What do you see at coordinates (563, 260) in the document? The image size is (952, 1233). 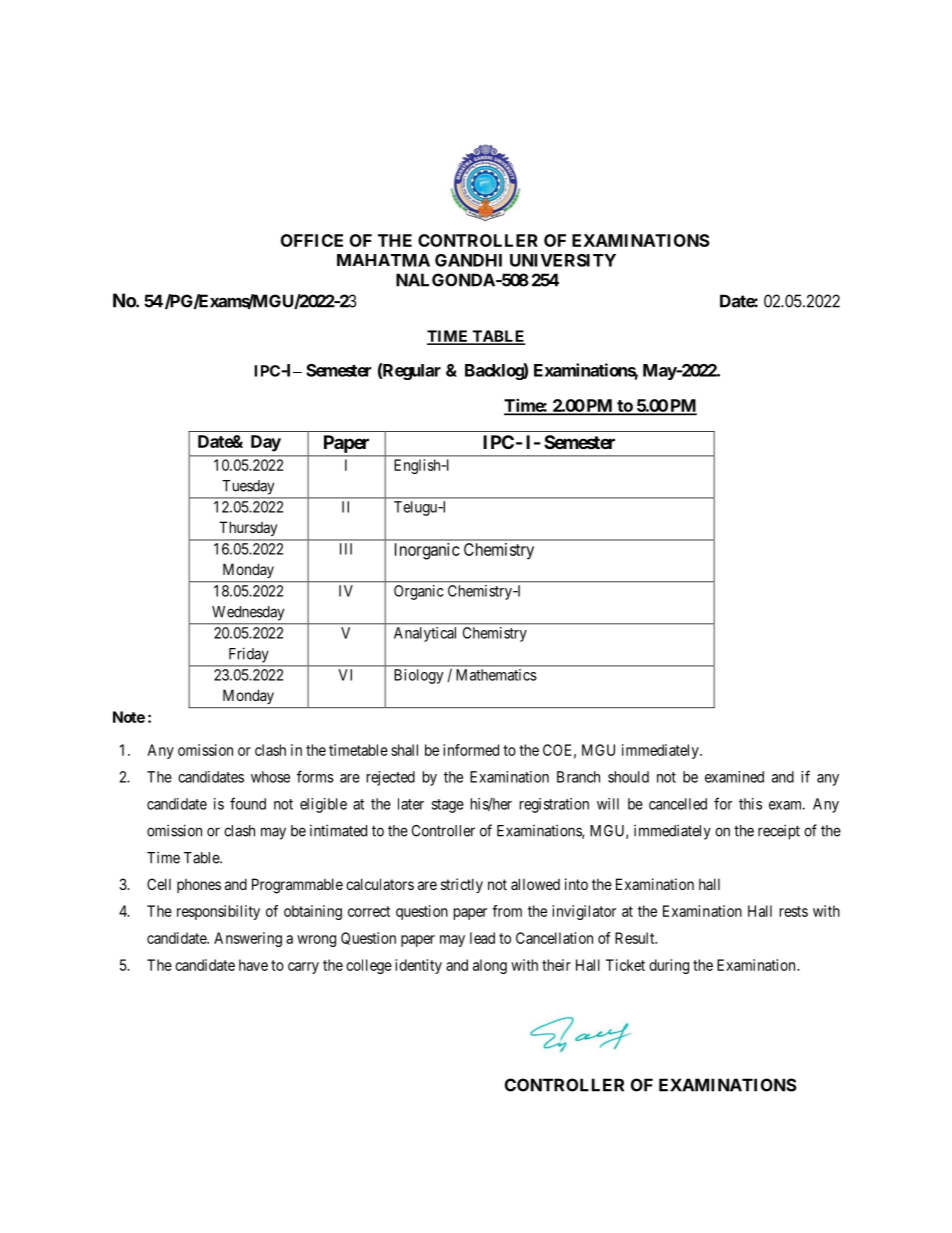 I see `UNIVERSITY` at bounding box center [563, 260].
